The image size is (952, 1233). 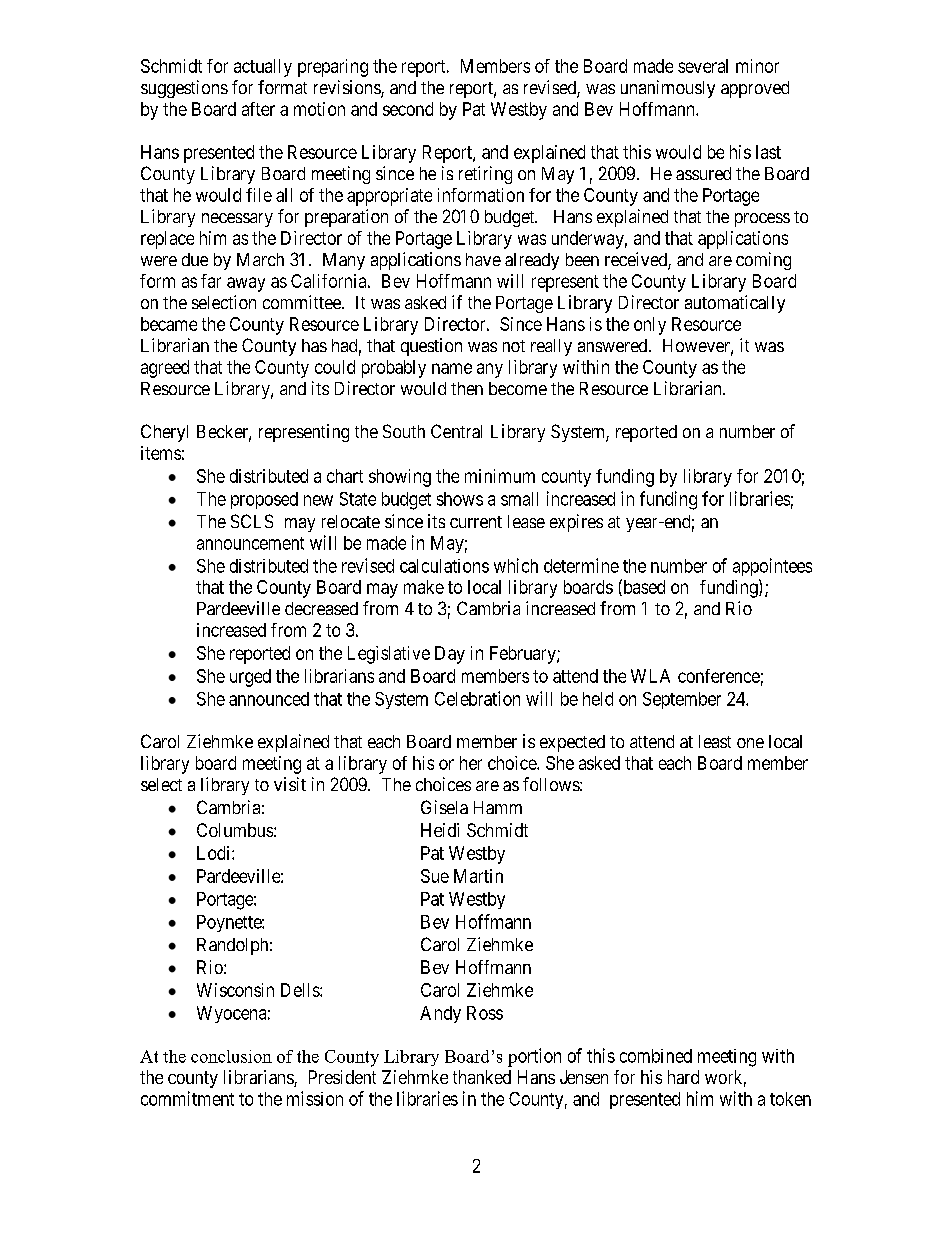 I want to click on appointees, so click(x=772, y=567).
